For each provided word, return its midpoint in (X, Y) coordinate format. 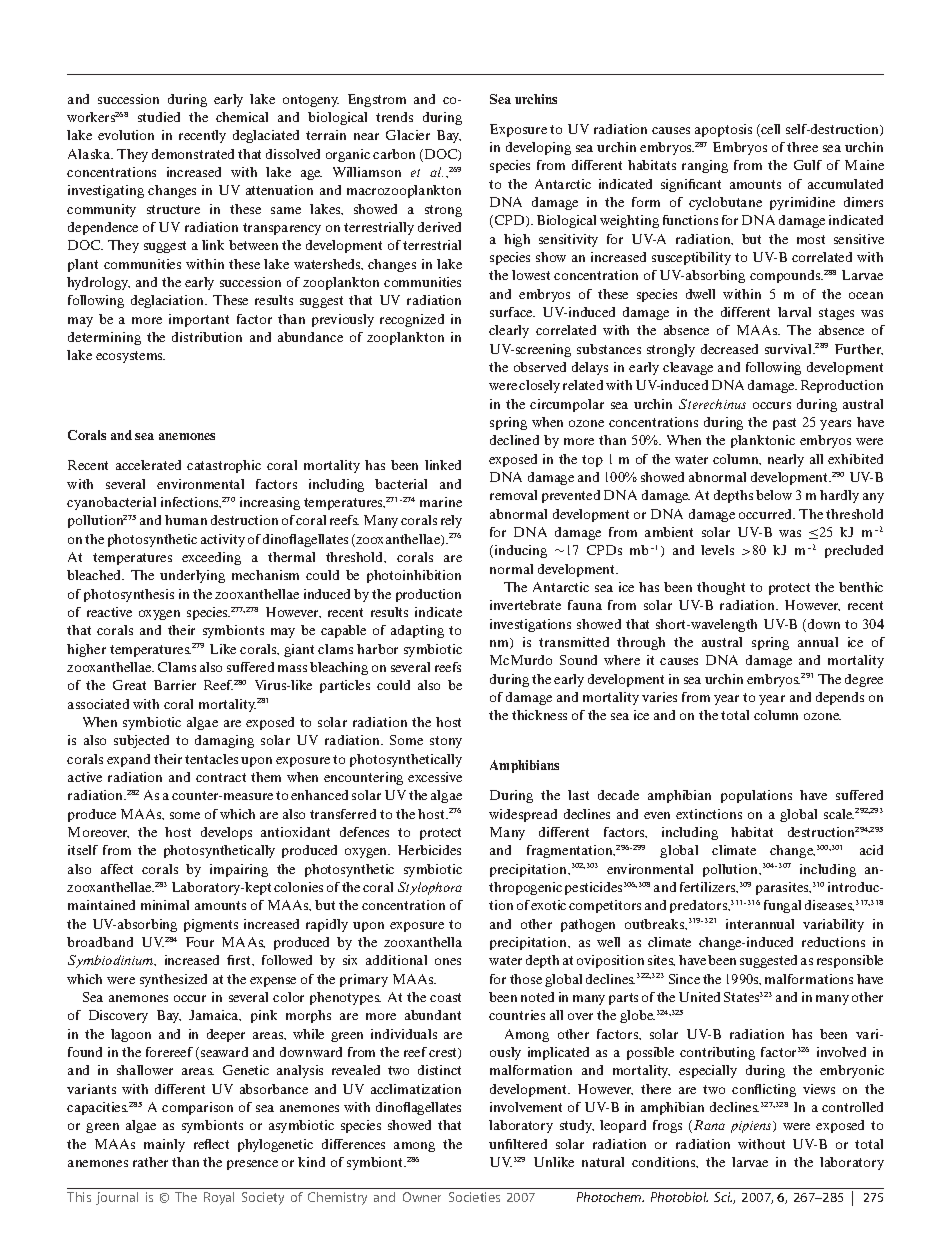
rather (150, 1162)
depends (840, 698)
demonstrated (193, 154)
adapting (417, 631)
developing (538, 148)
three (802, 147)
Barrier (175, 685)
